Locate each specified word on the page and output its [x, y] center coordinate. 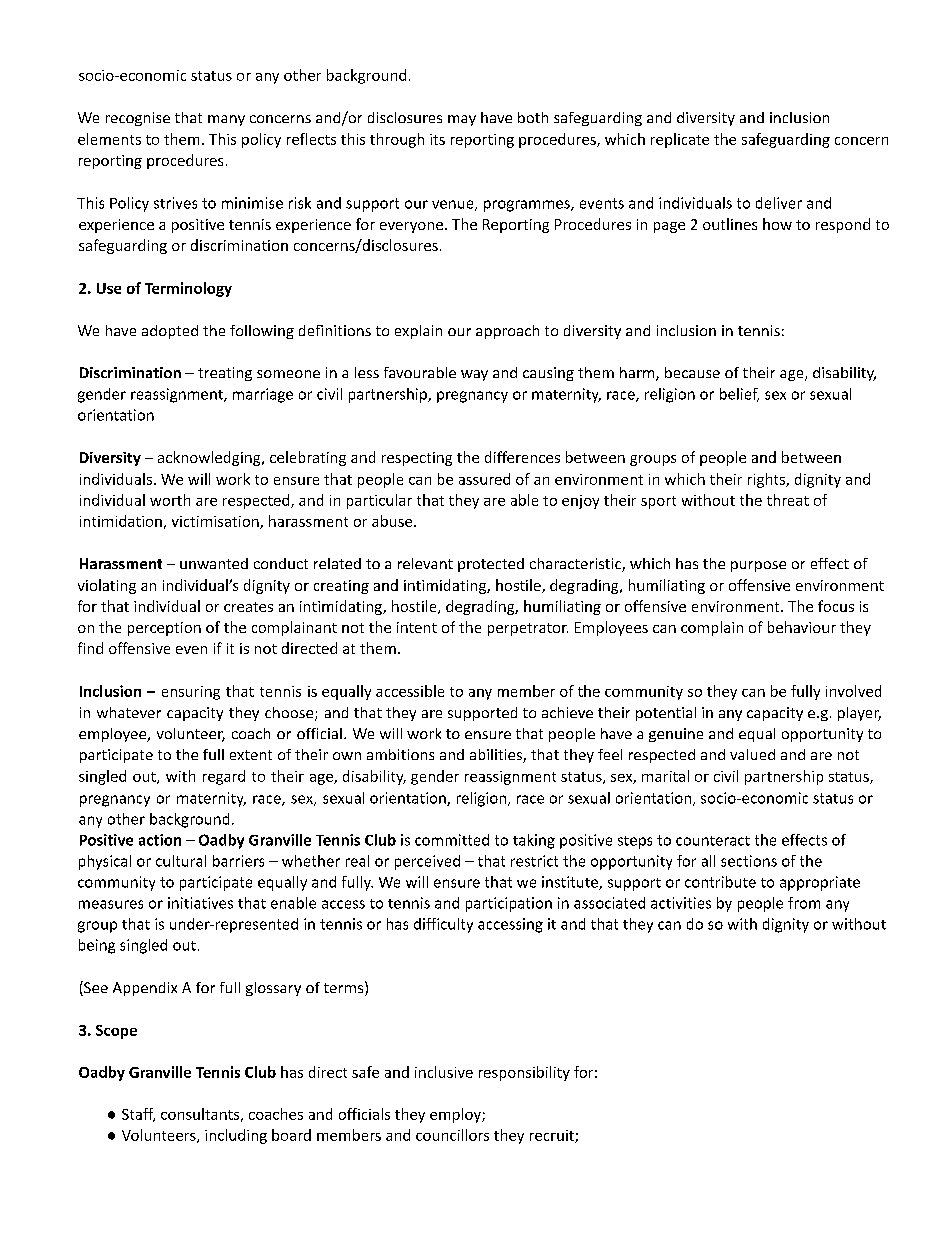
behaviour [802, 627]
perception [164, 629]
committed [452, 840]
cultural [181, 861]
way [474, 375]
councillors [452, 1135]
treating [225, 374]
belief [739, 395]
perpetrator [528, 629]
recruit [553, 1136]
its [437, 139]
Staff [138, 1115]
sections [749, 861]
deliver [779, 203]
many [226, 120]
